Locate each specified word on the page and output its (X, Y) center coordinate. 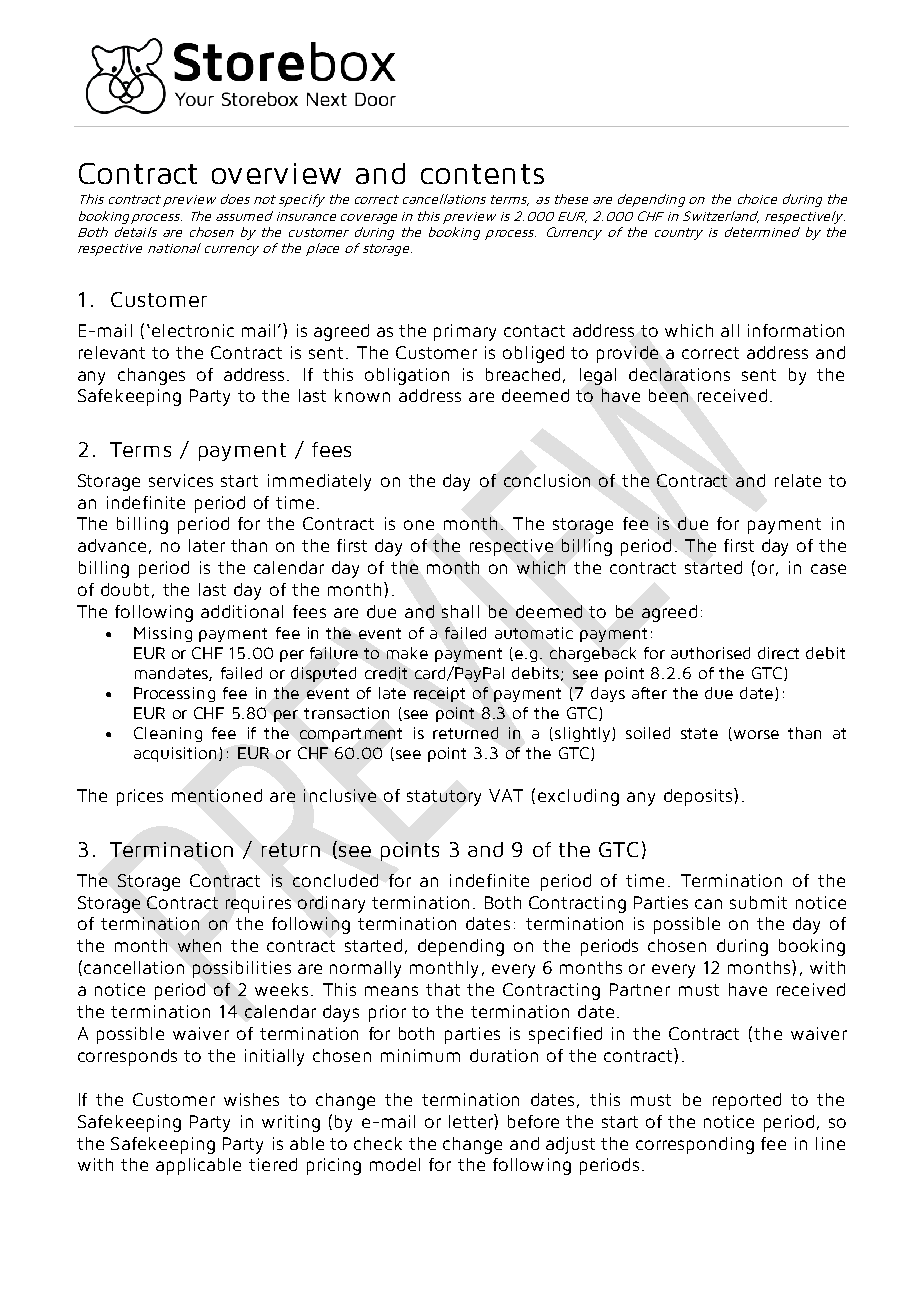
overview (276, 173)
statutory (444, 798)
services (181, 480)
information (796, 330)
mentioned (217, 795)
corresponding (695, 1145)
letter (472, 1121)
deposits (699, 797)
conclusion (547, 480)
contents (482, 174)
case (828, 569)
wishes (251, 1099)
